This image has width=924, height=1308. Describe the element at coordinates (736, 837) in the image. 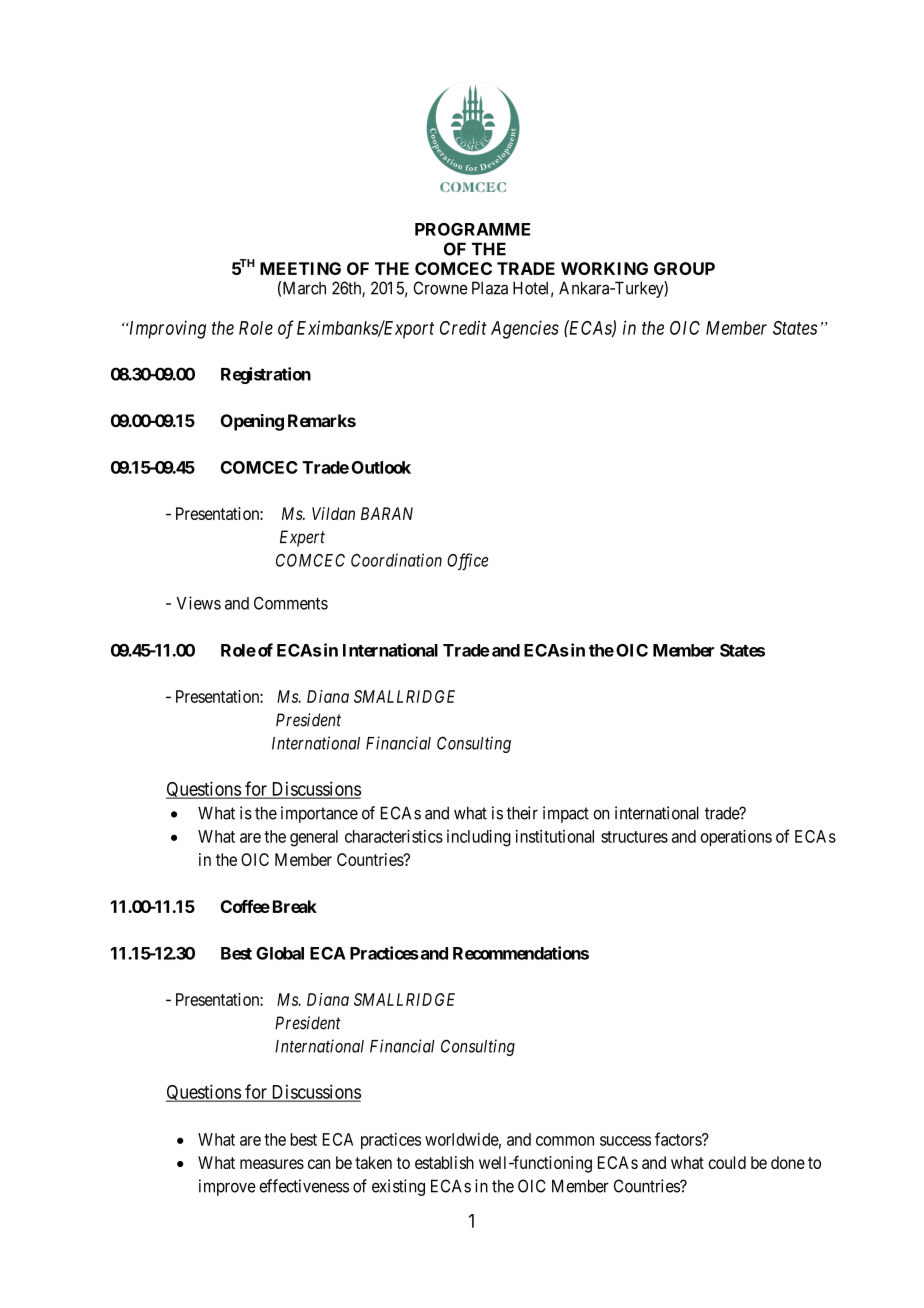

I see `operations` at that location.
